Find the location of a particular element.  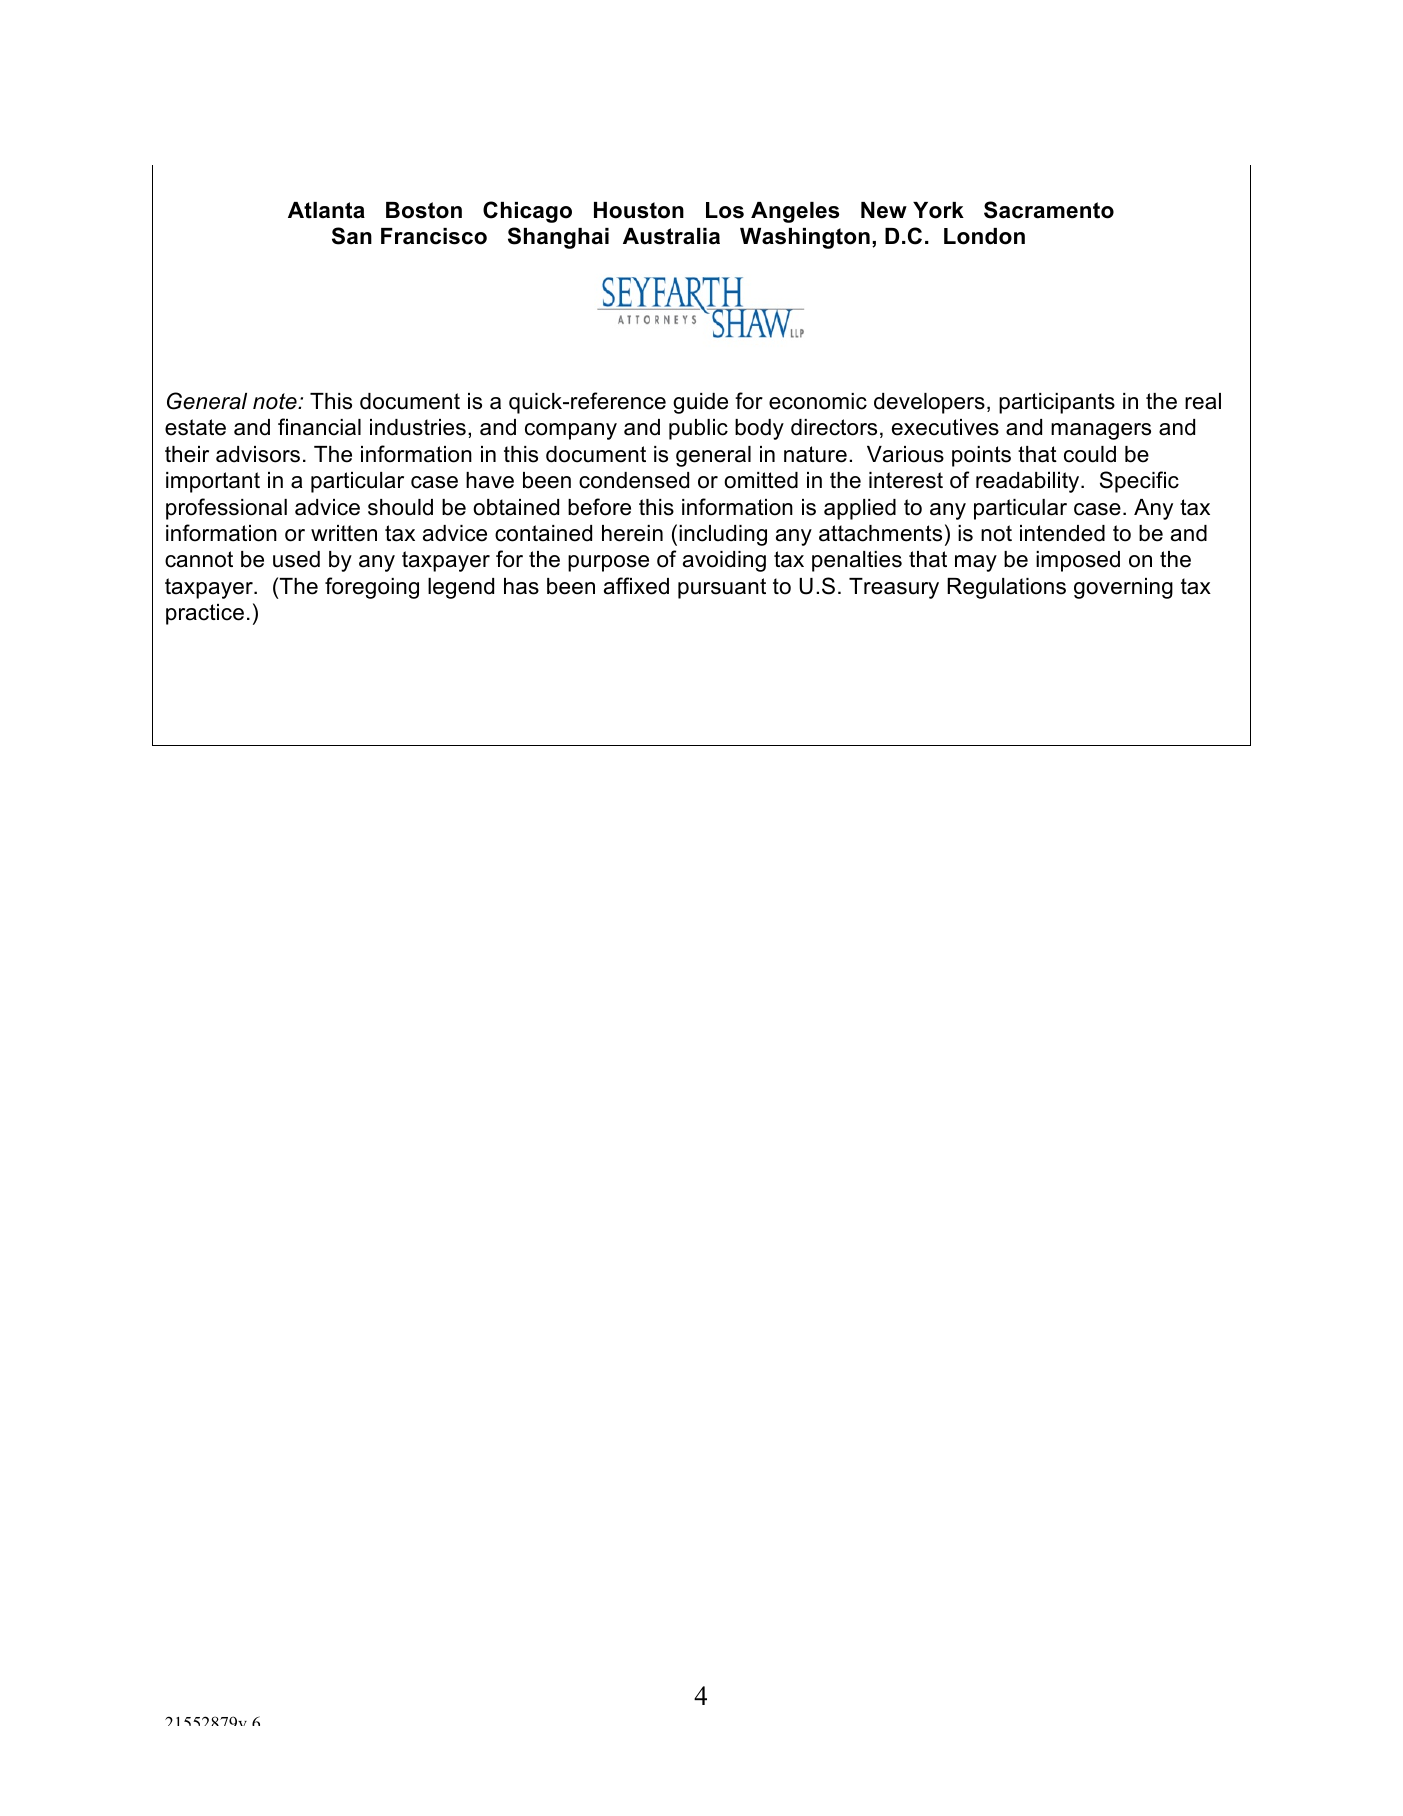

guide is located at coordinates (700, 403).
